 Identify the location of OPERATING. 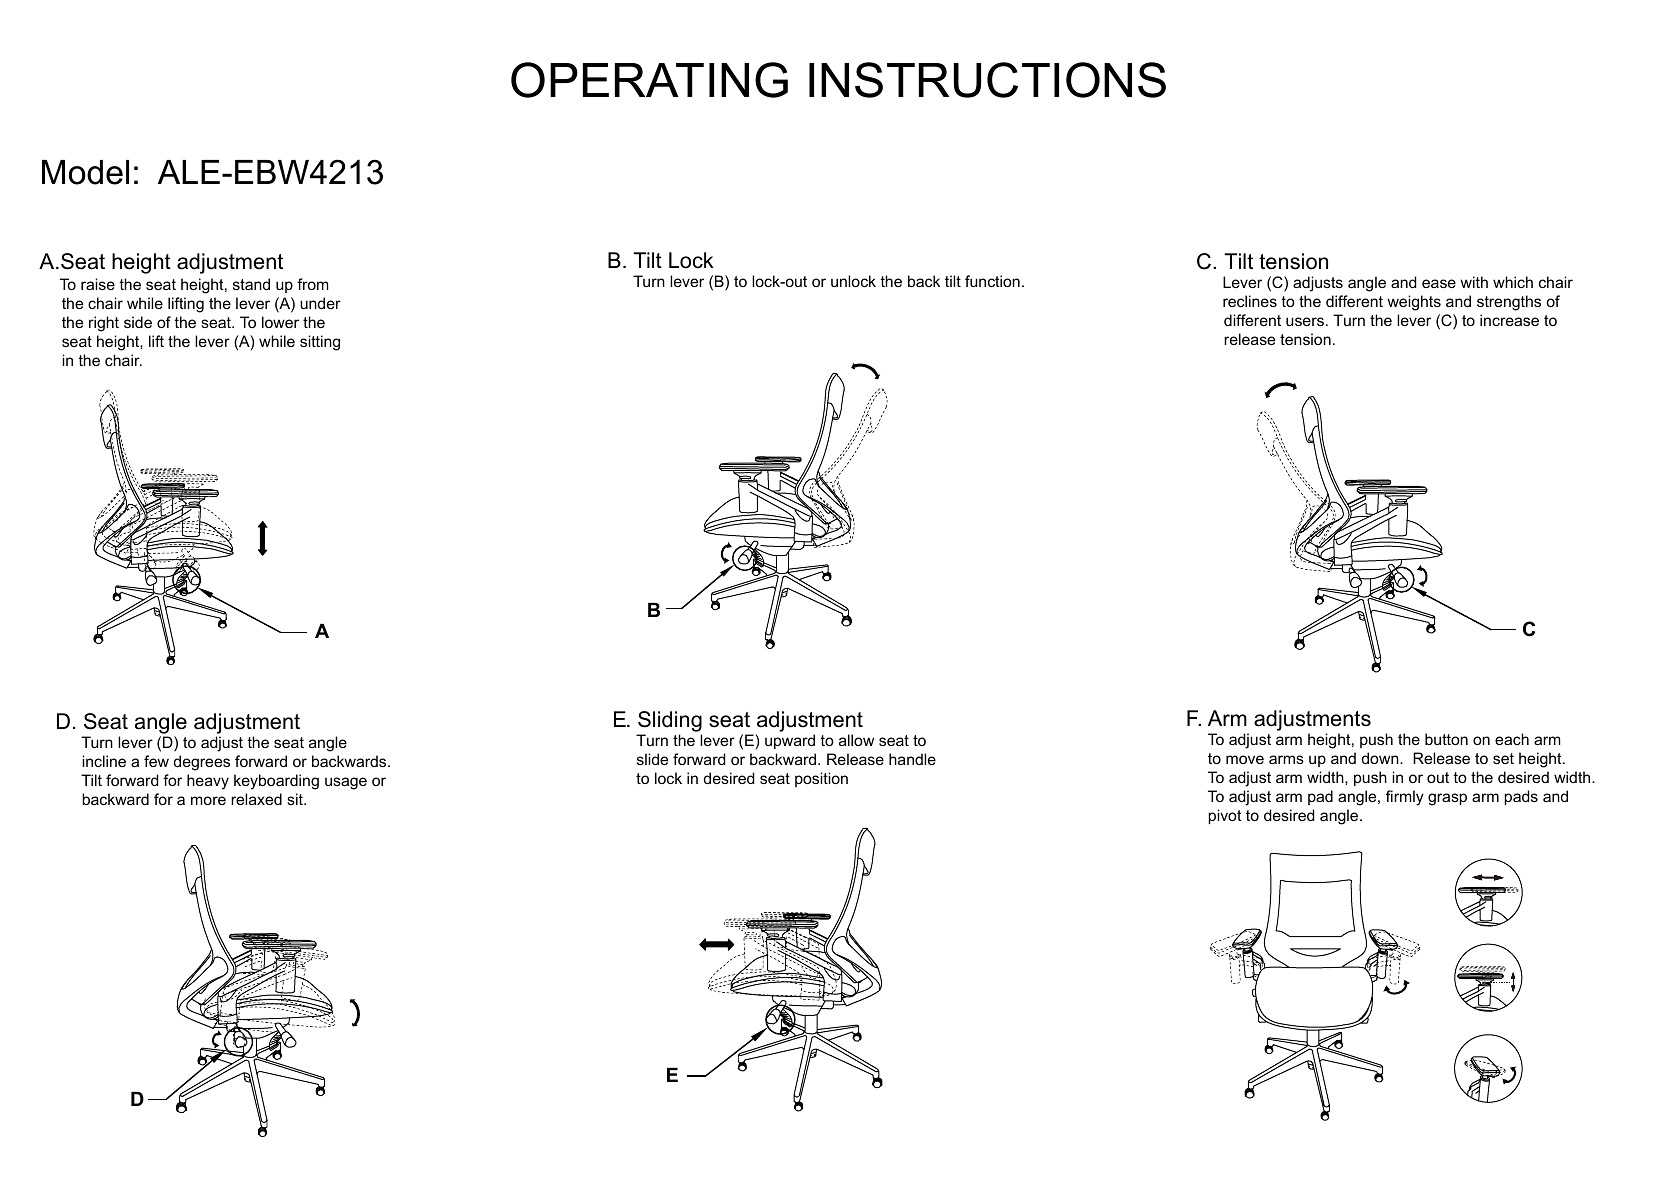
(649, 80).
